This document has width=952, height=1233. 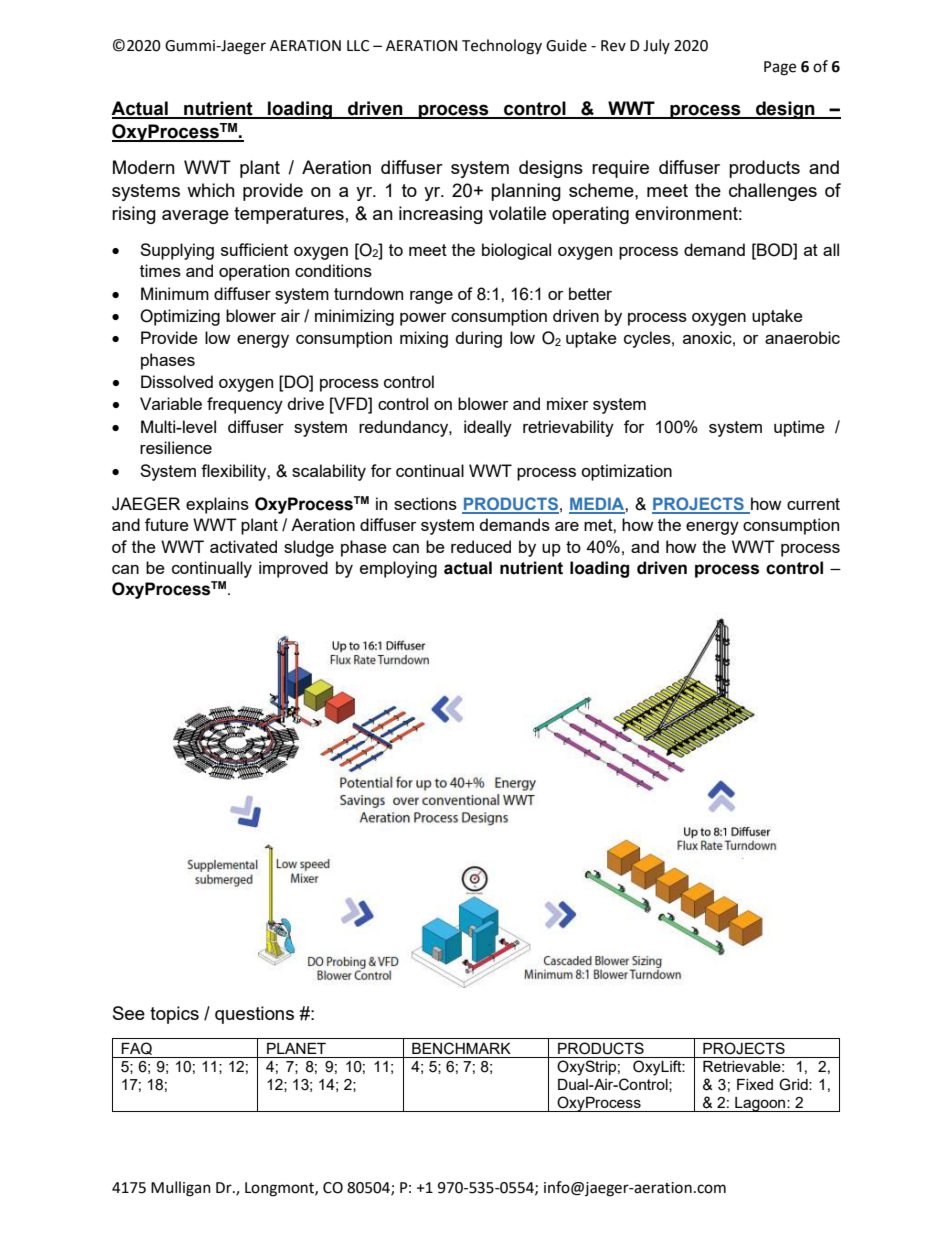 I want to click on Fixed, so click(x=755, y=1084).
